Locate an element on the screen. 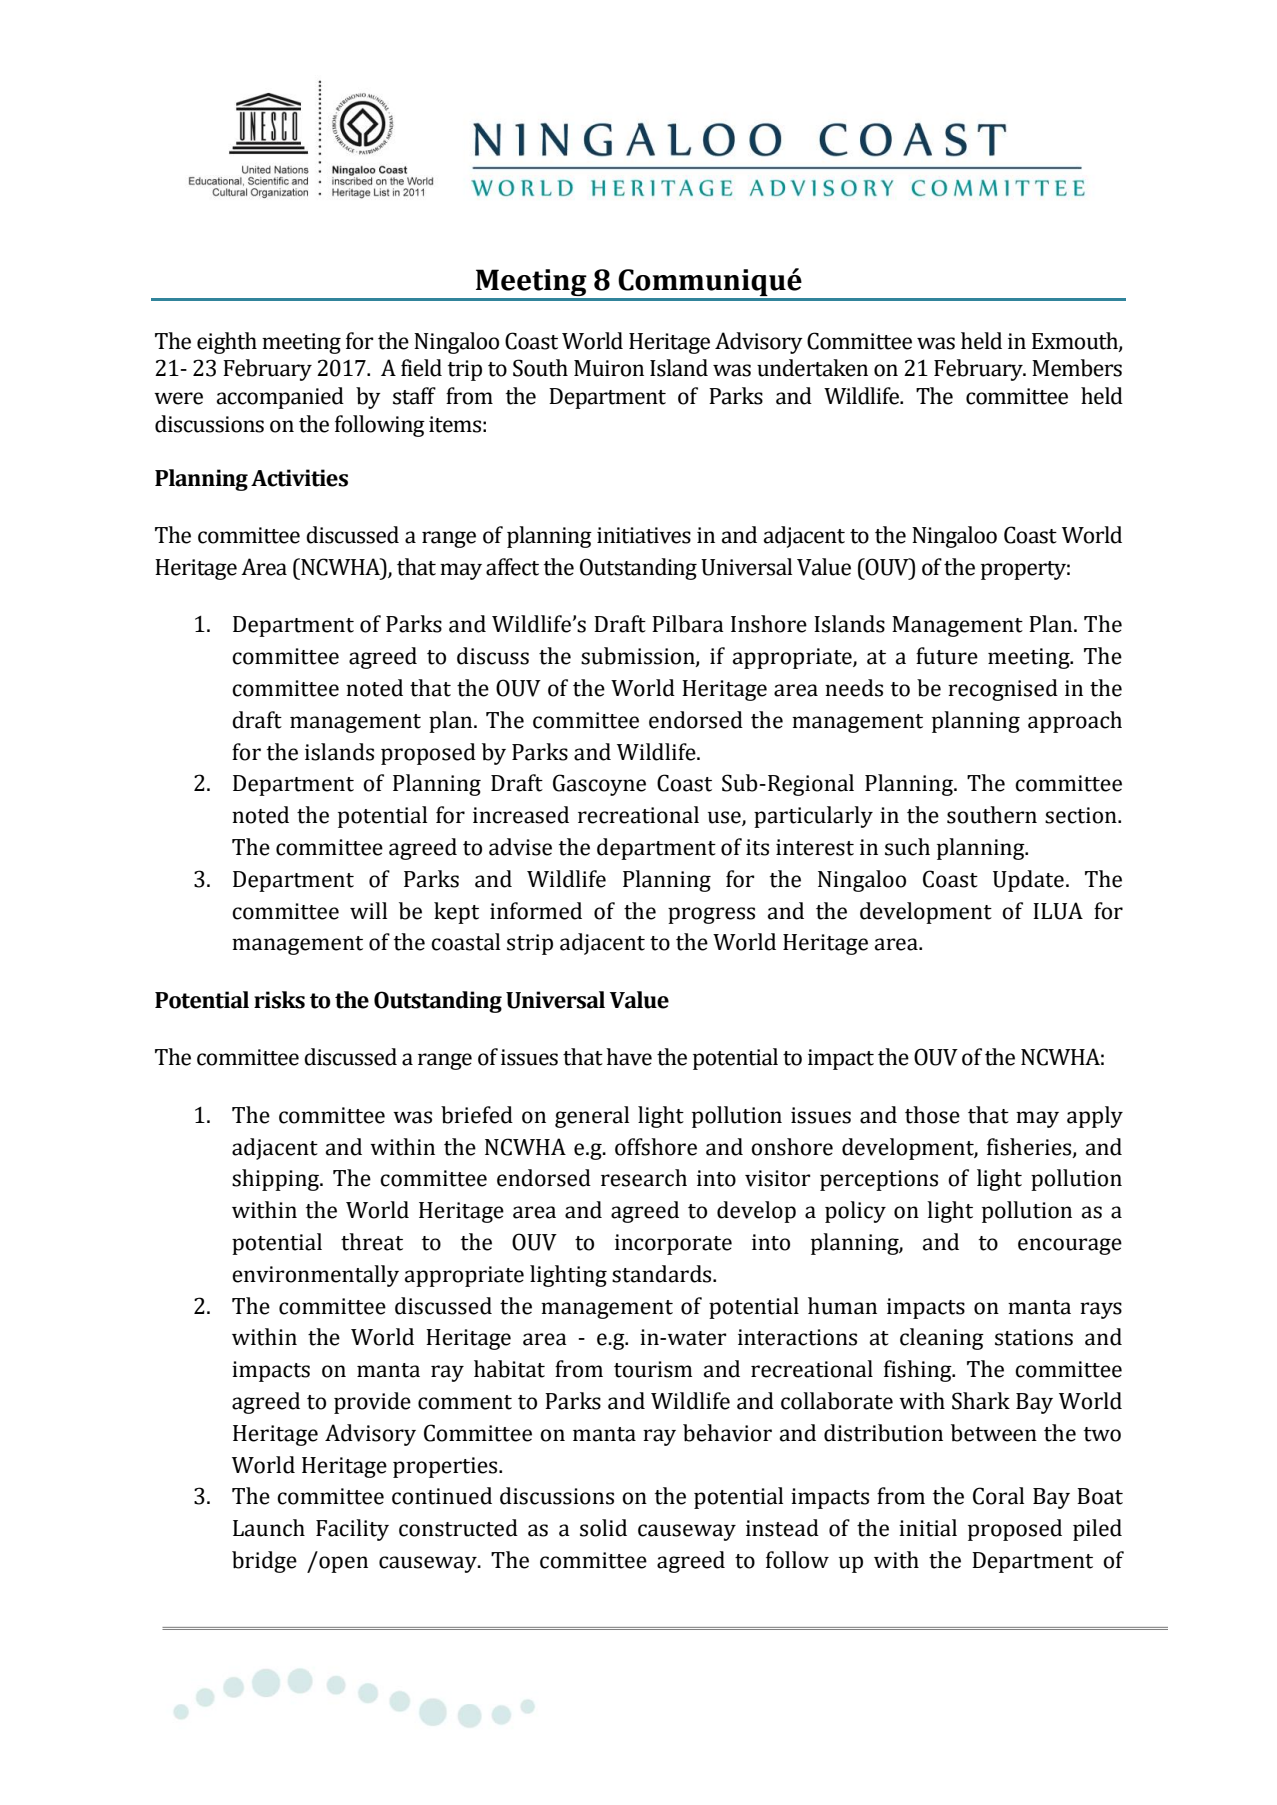 The image size is (1277, 1805). undertaken is located at coordinates (812, 368).
